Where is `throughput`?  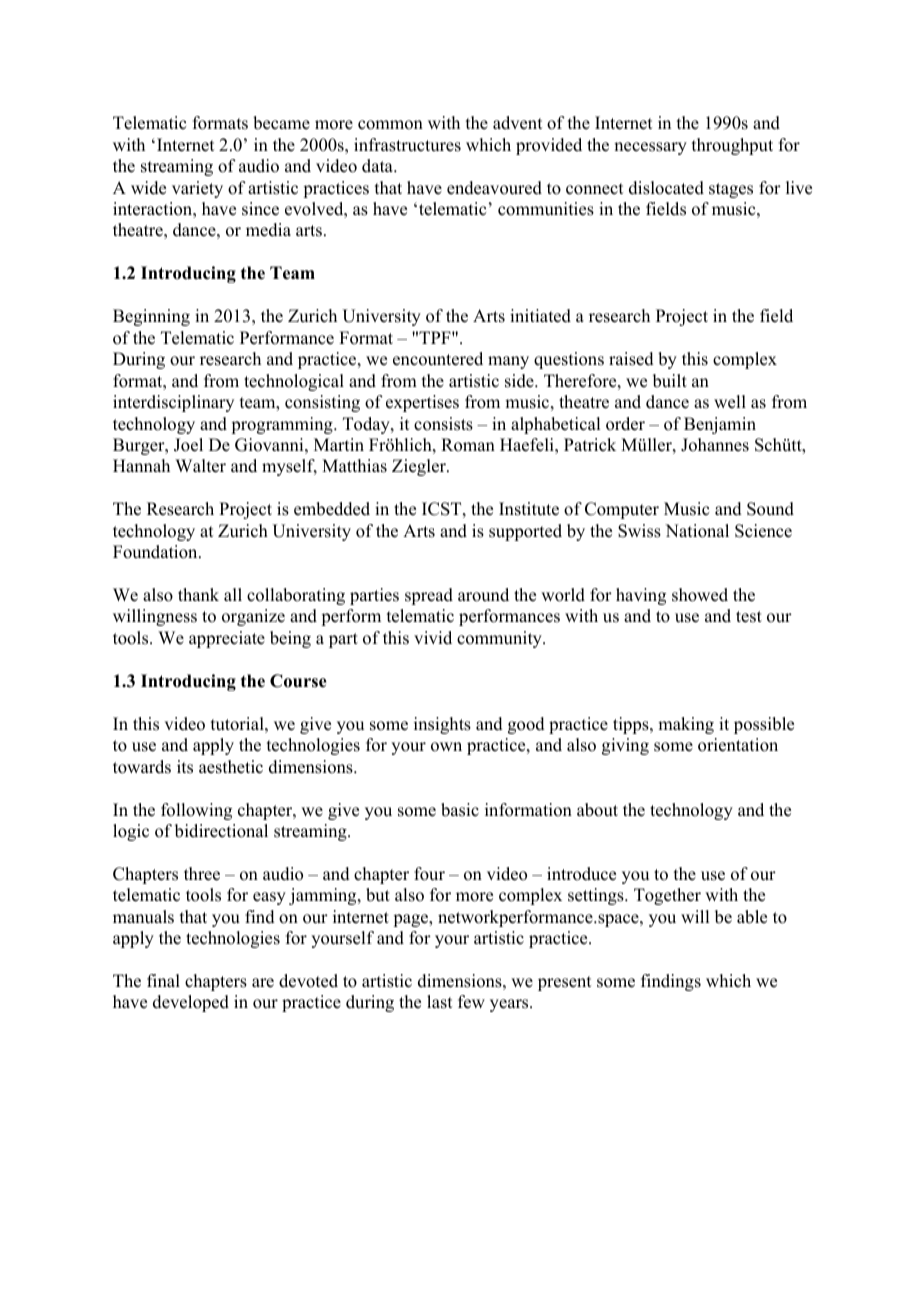 throughput is located at coordinates (732, 146).
